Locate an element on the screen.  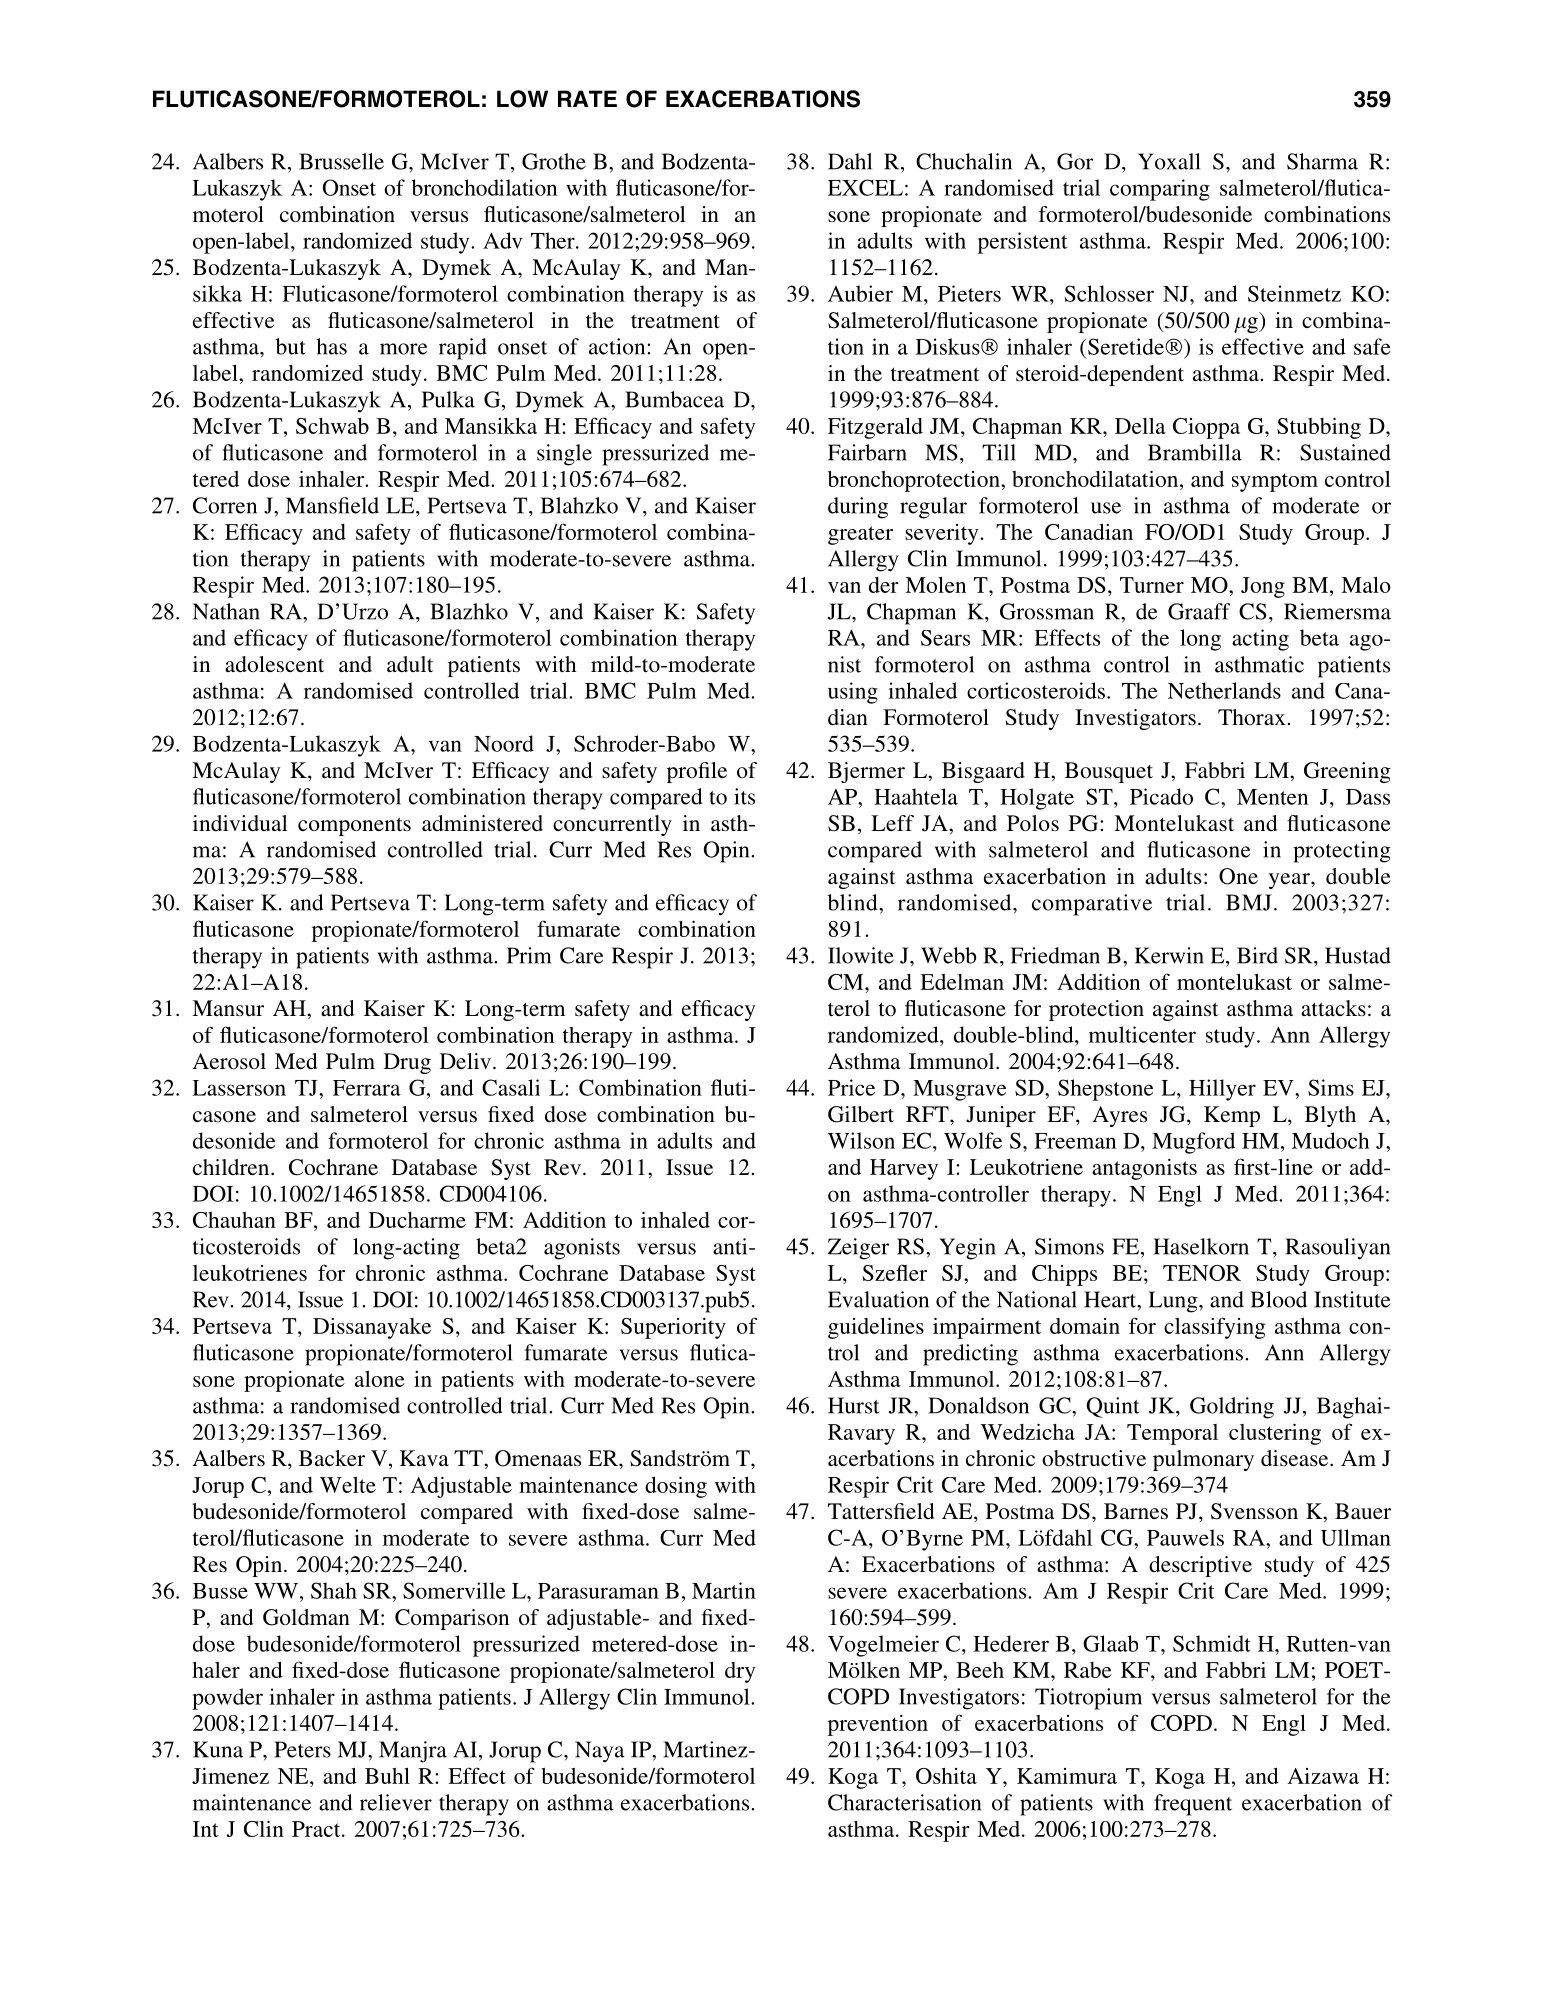
Buhl is located at coordinates (387, 1776).
